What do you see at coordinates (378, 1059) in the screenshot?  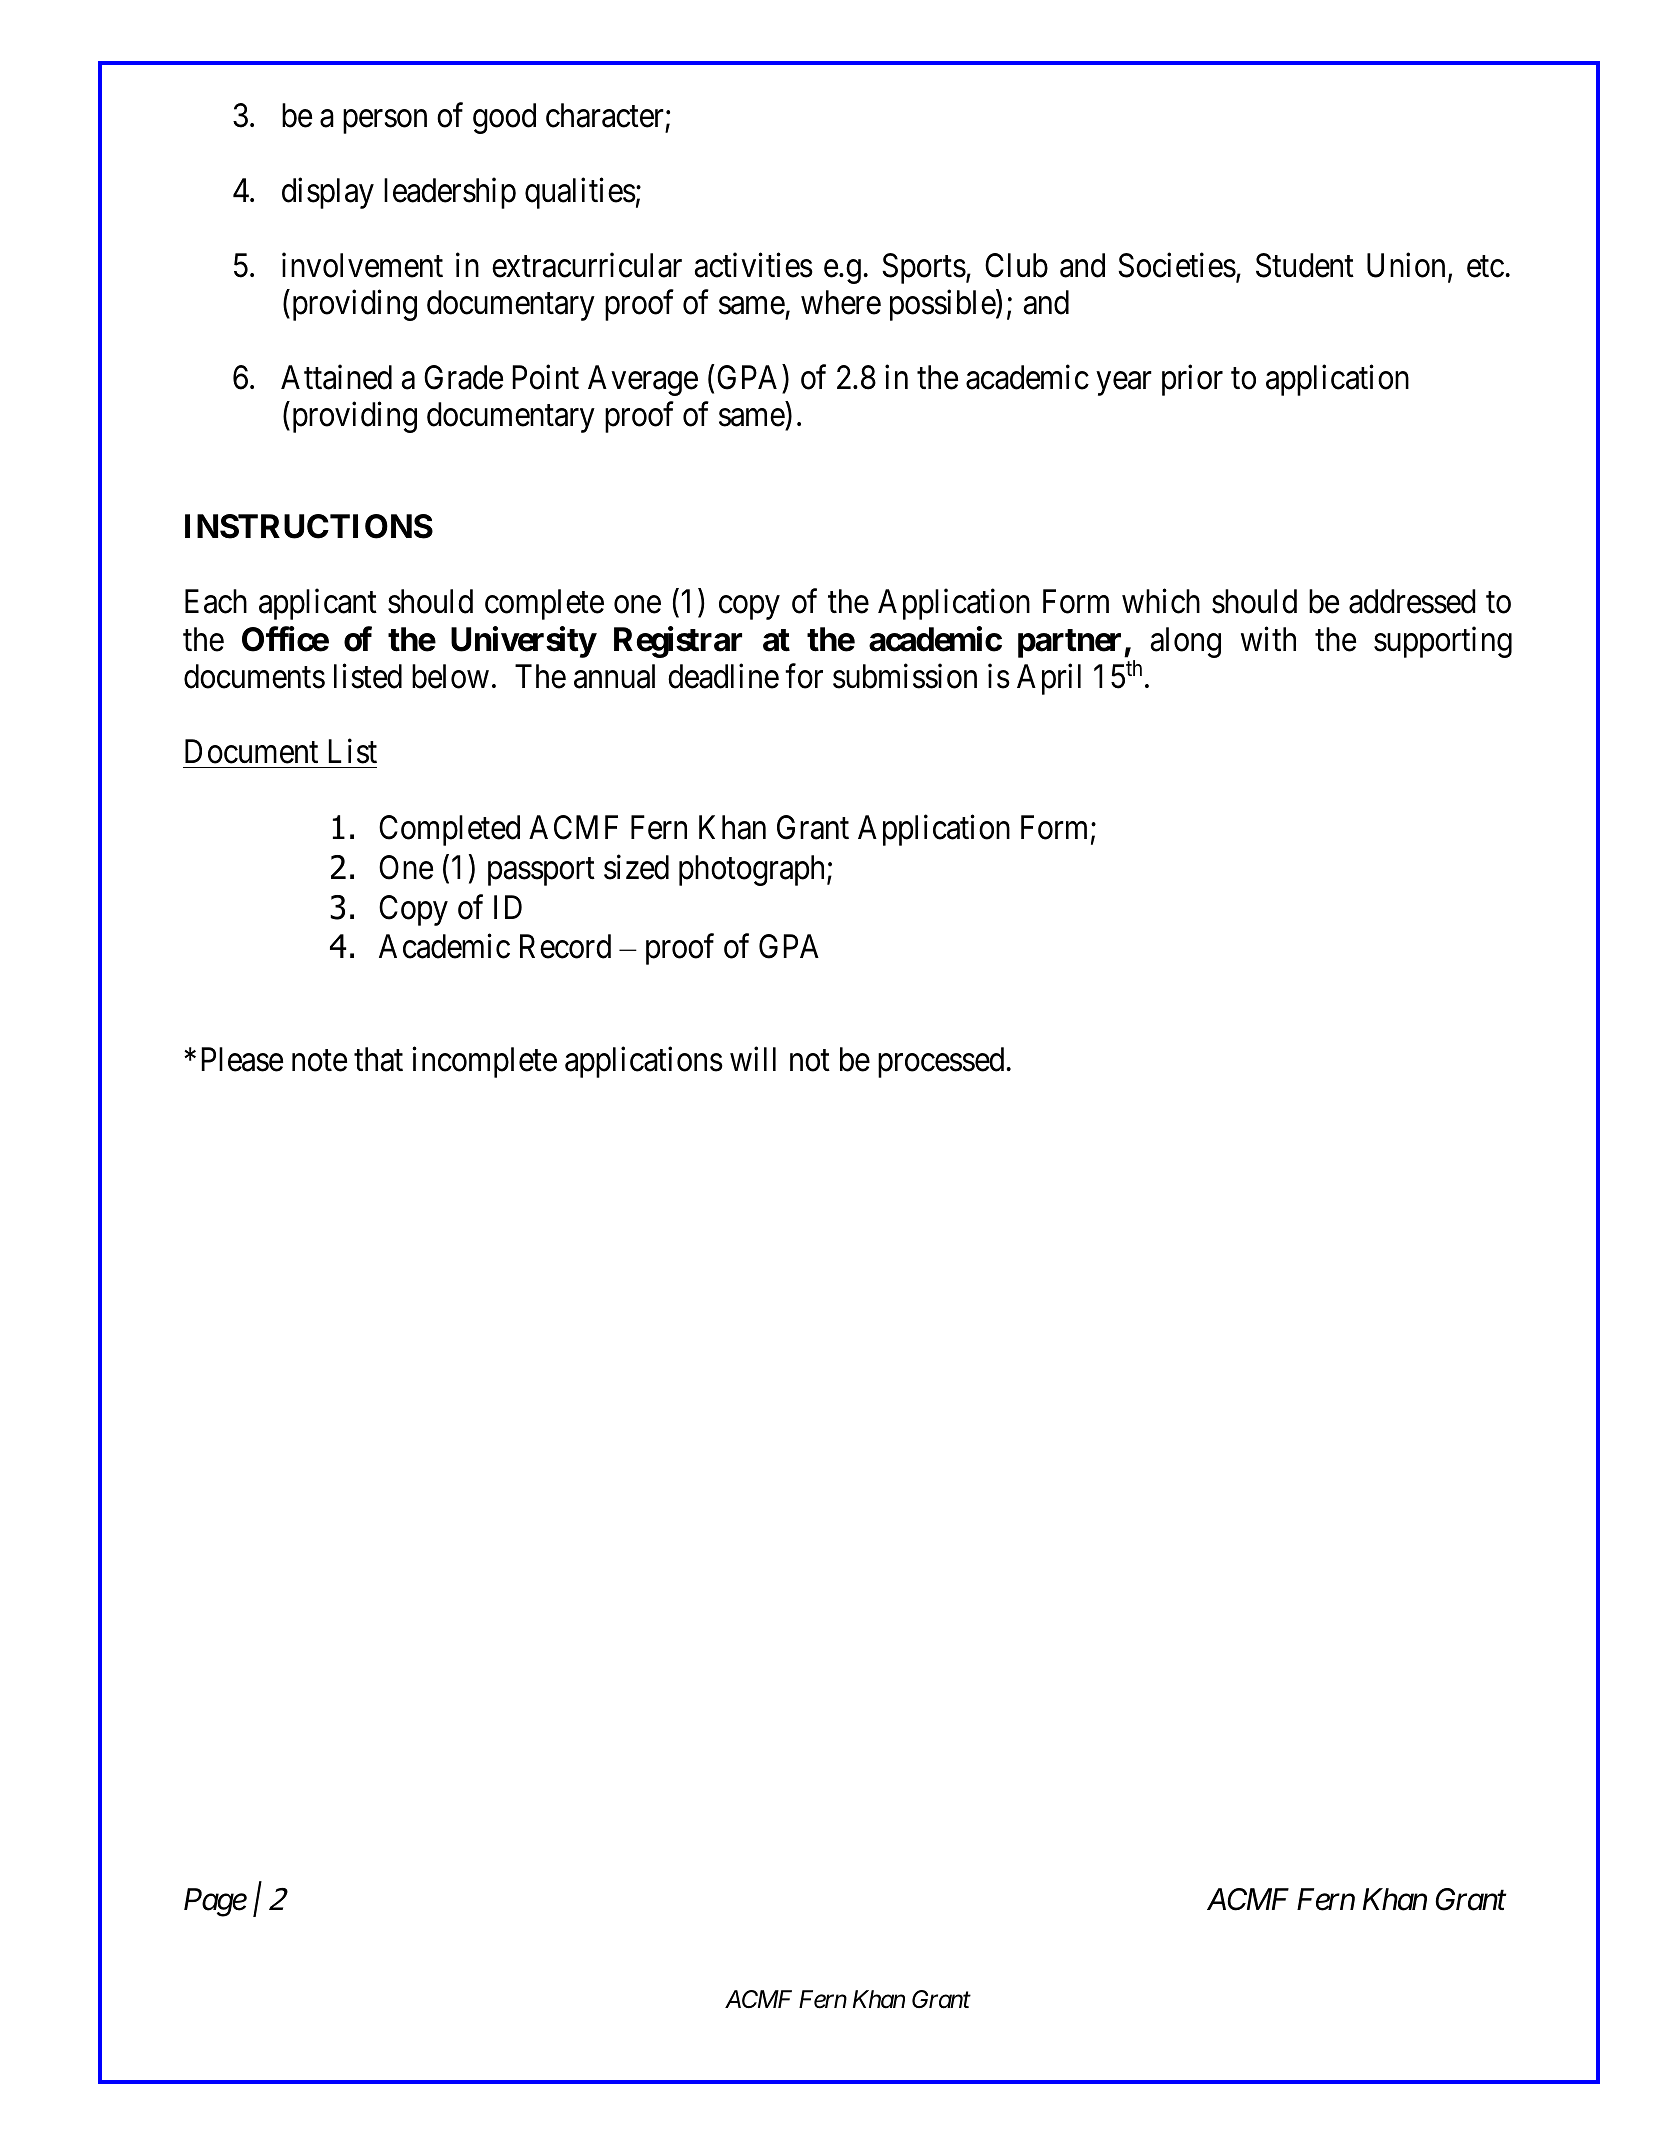 I see `that` at bounding box center [378, 1059].
